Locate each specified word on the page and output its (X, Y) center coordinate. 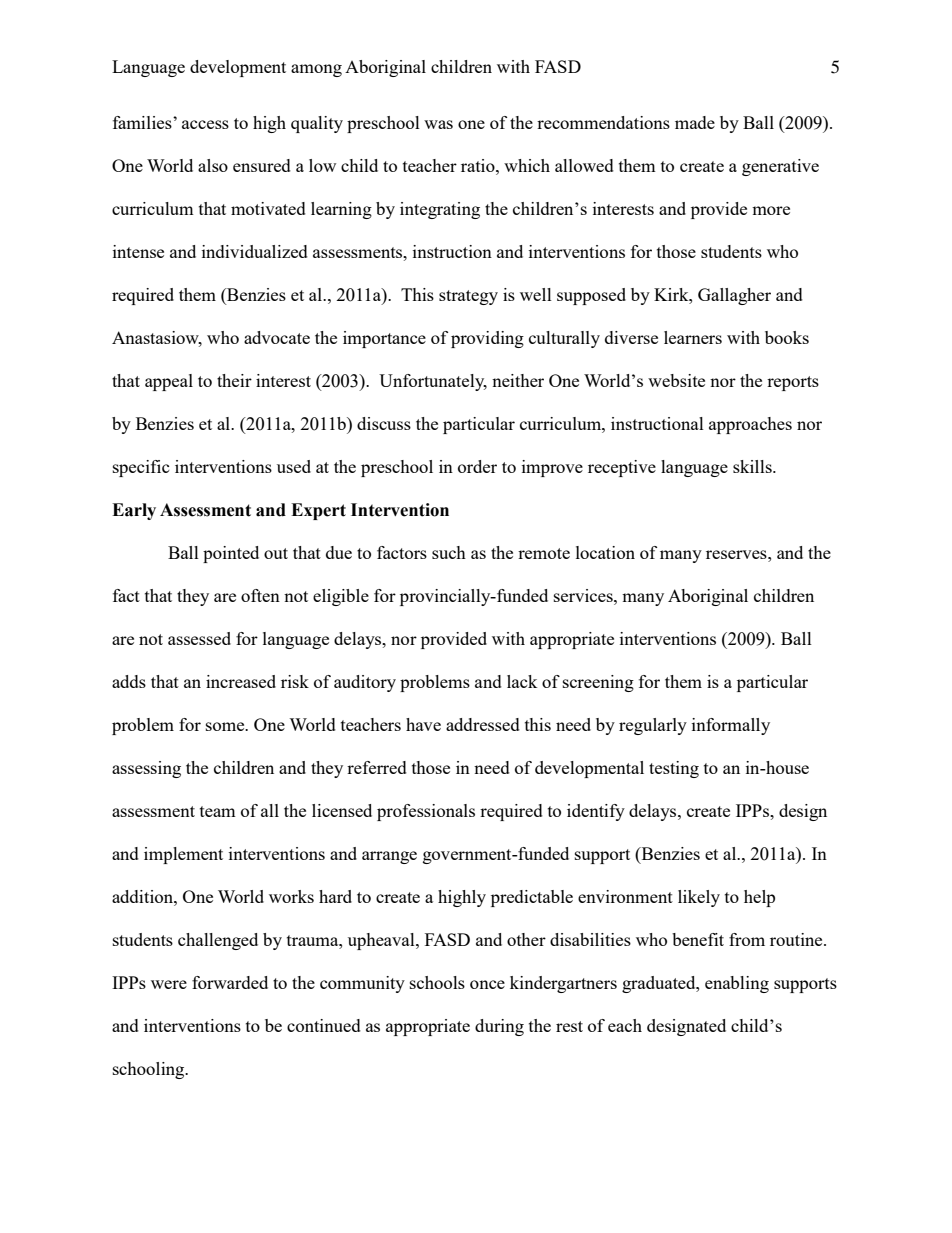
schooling (150, 1070)
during (499, 1027)
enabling (737, 984)
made (695, 122)
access (205, 124)
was (438, 124)
